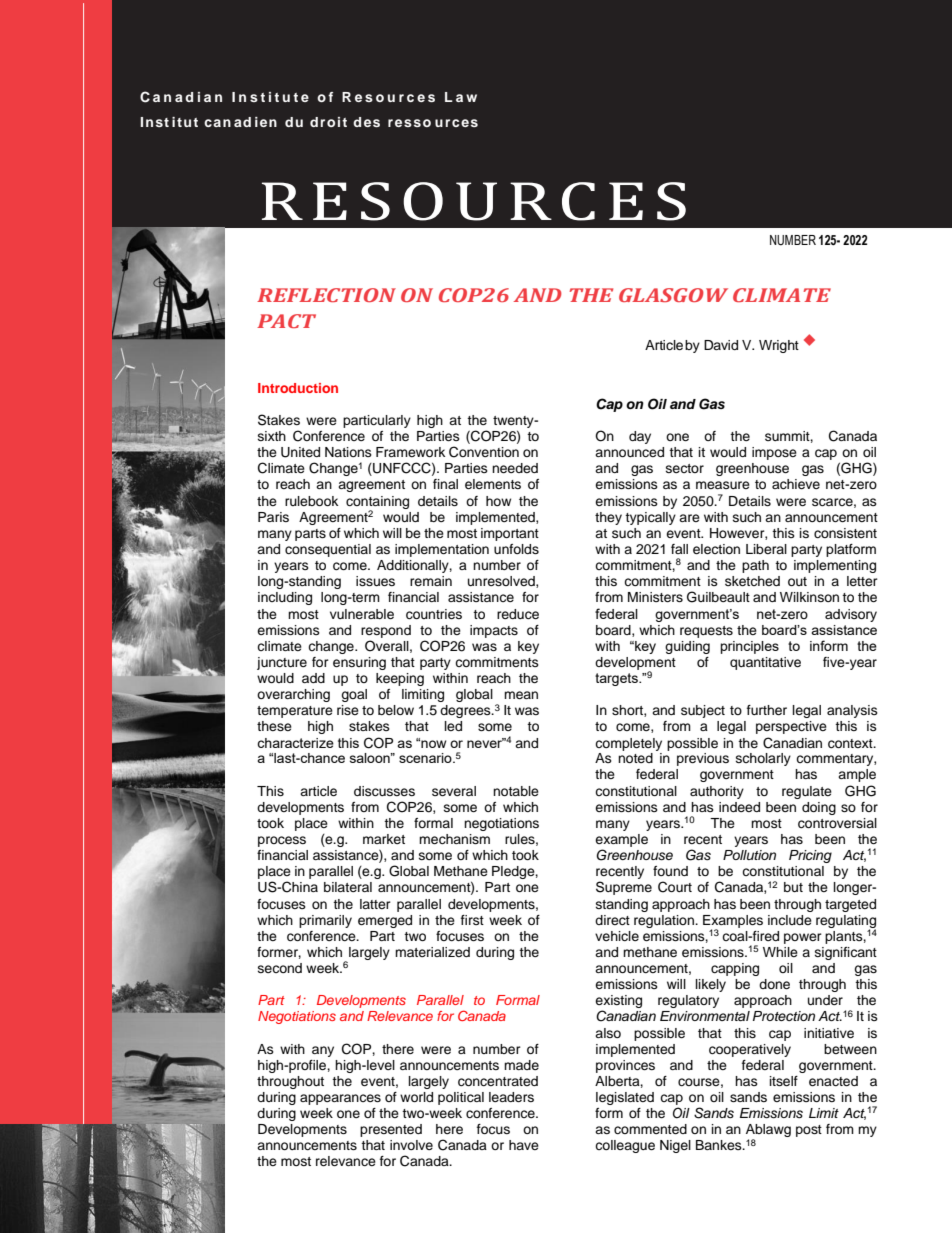 This image has width=952, height=1233. What do you see at coordinates (340, 1099) in the image?
I see `appearances` at bounding box center [340, 1099].
